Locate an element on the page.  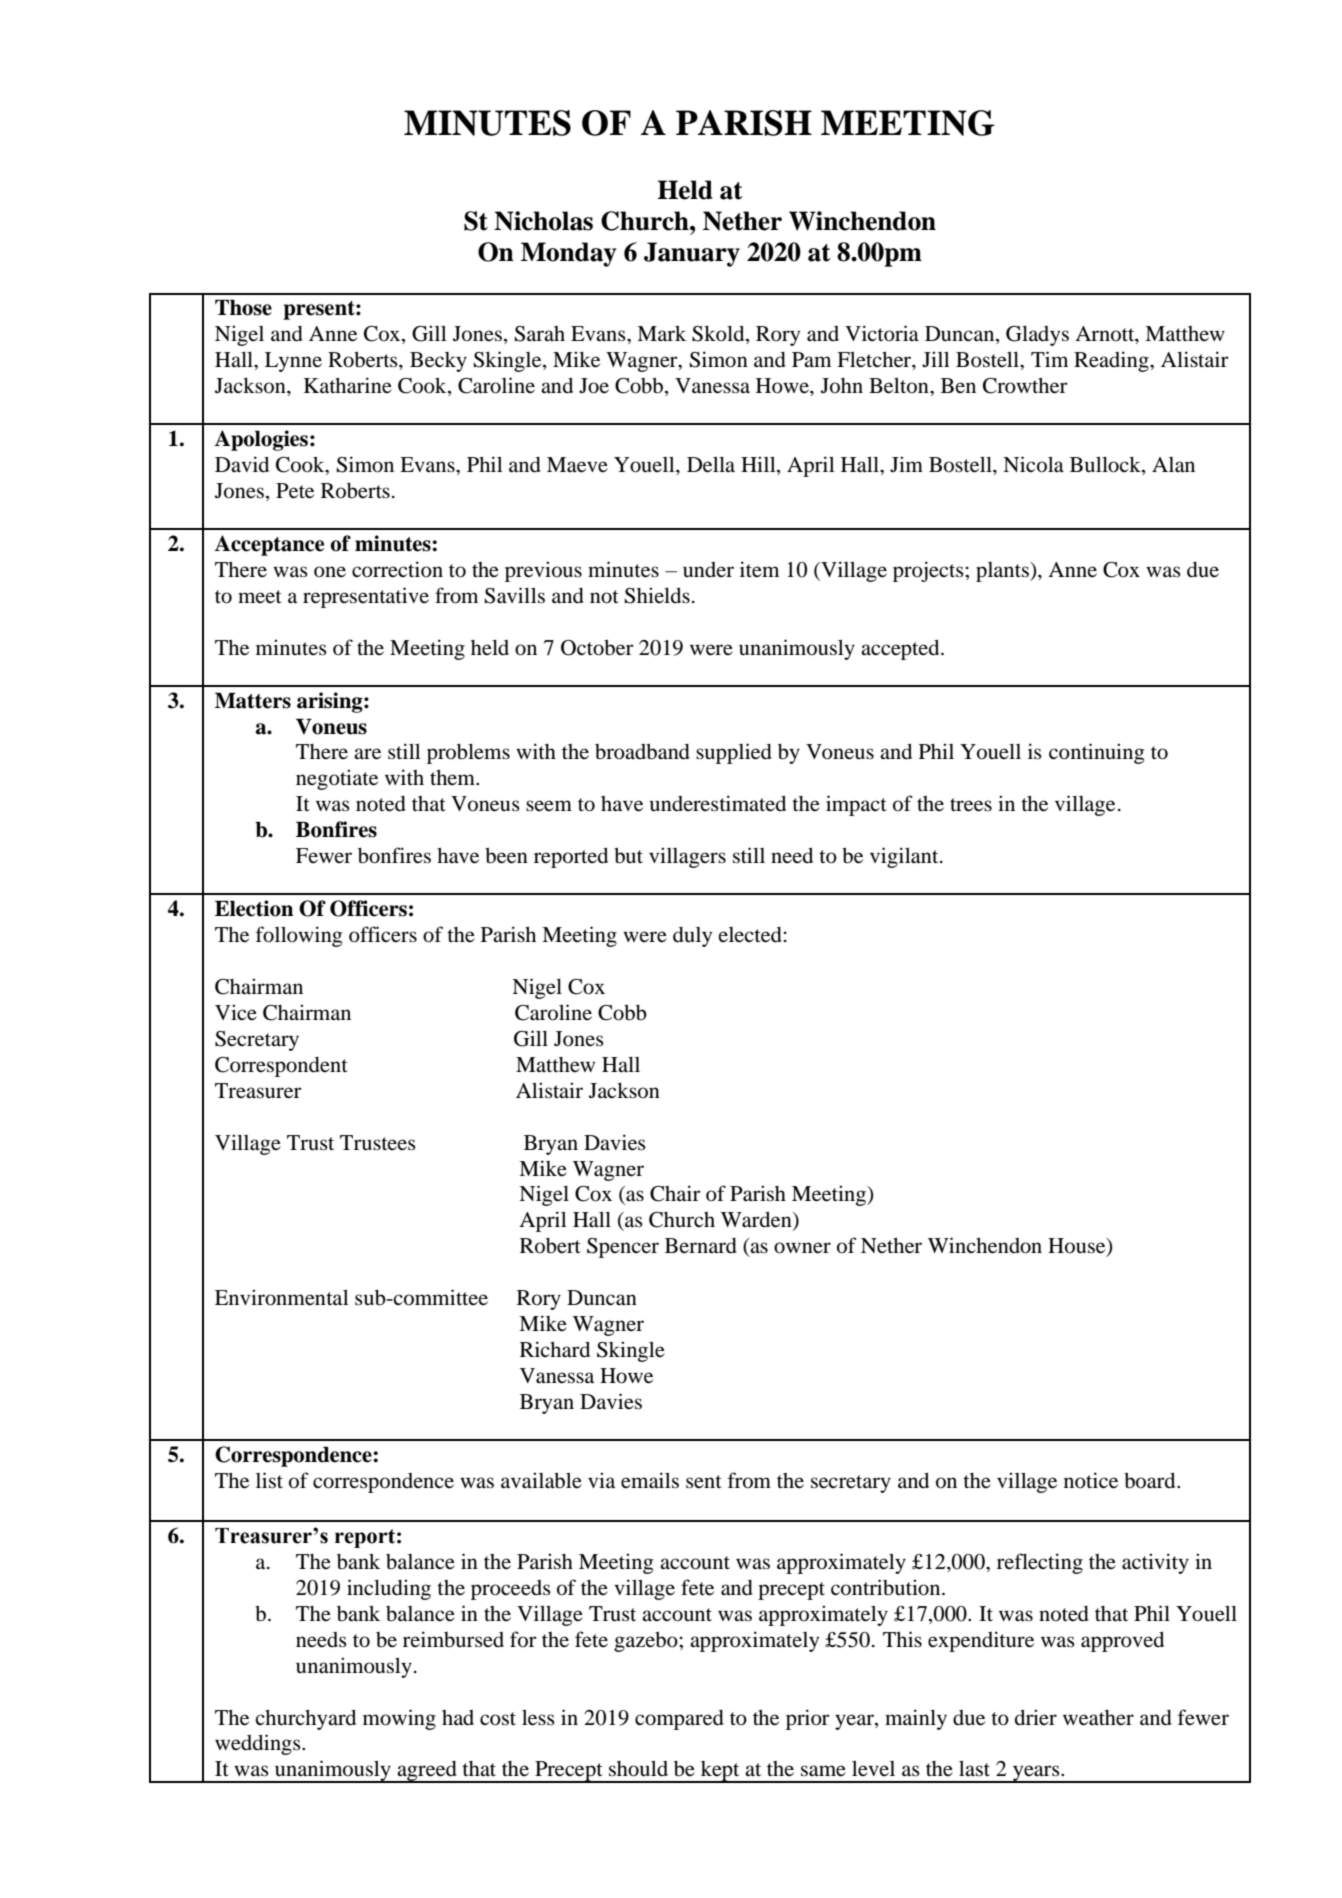
January is located at coordinates (692, 254).
